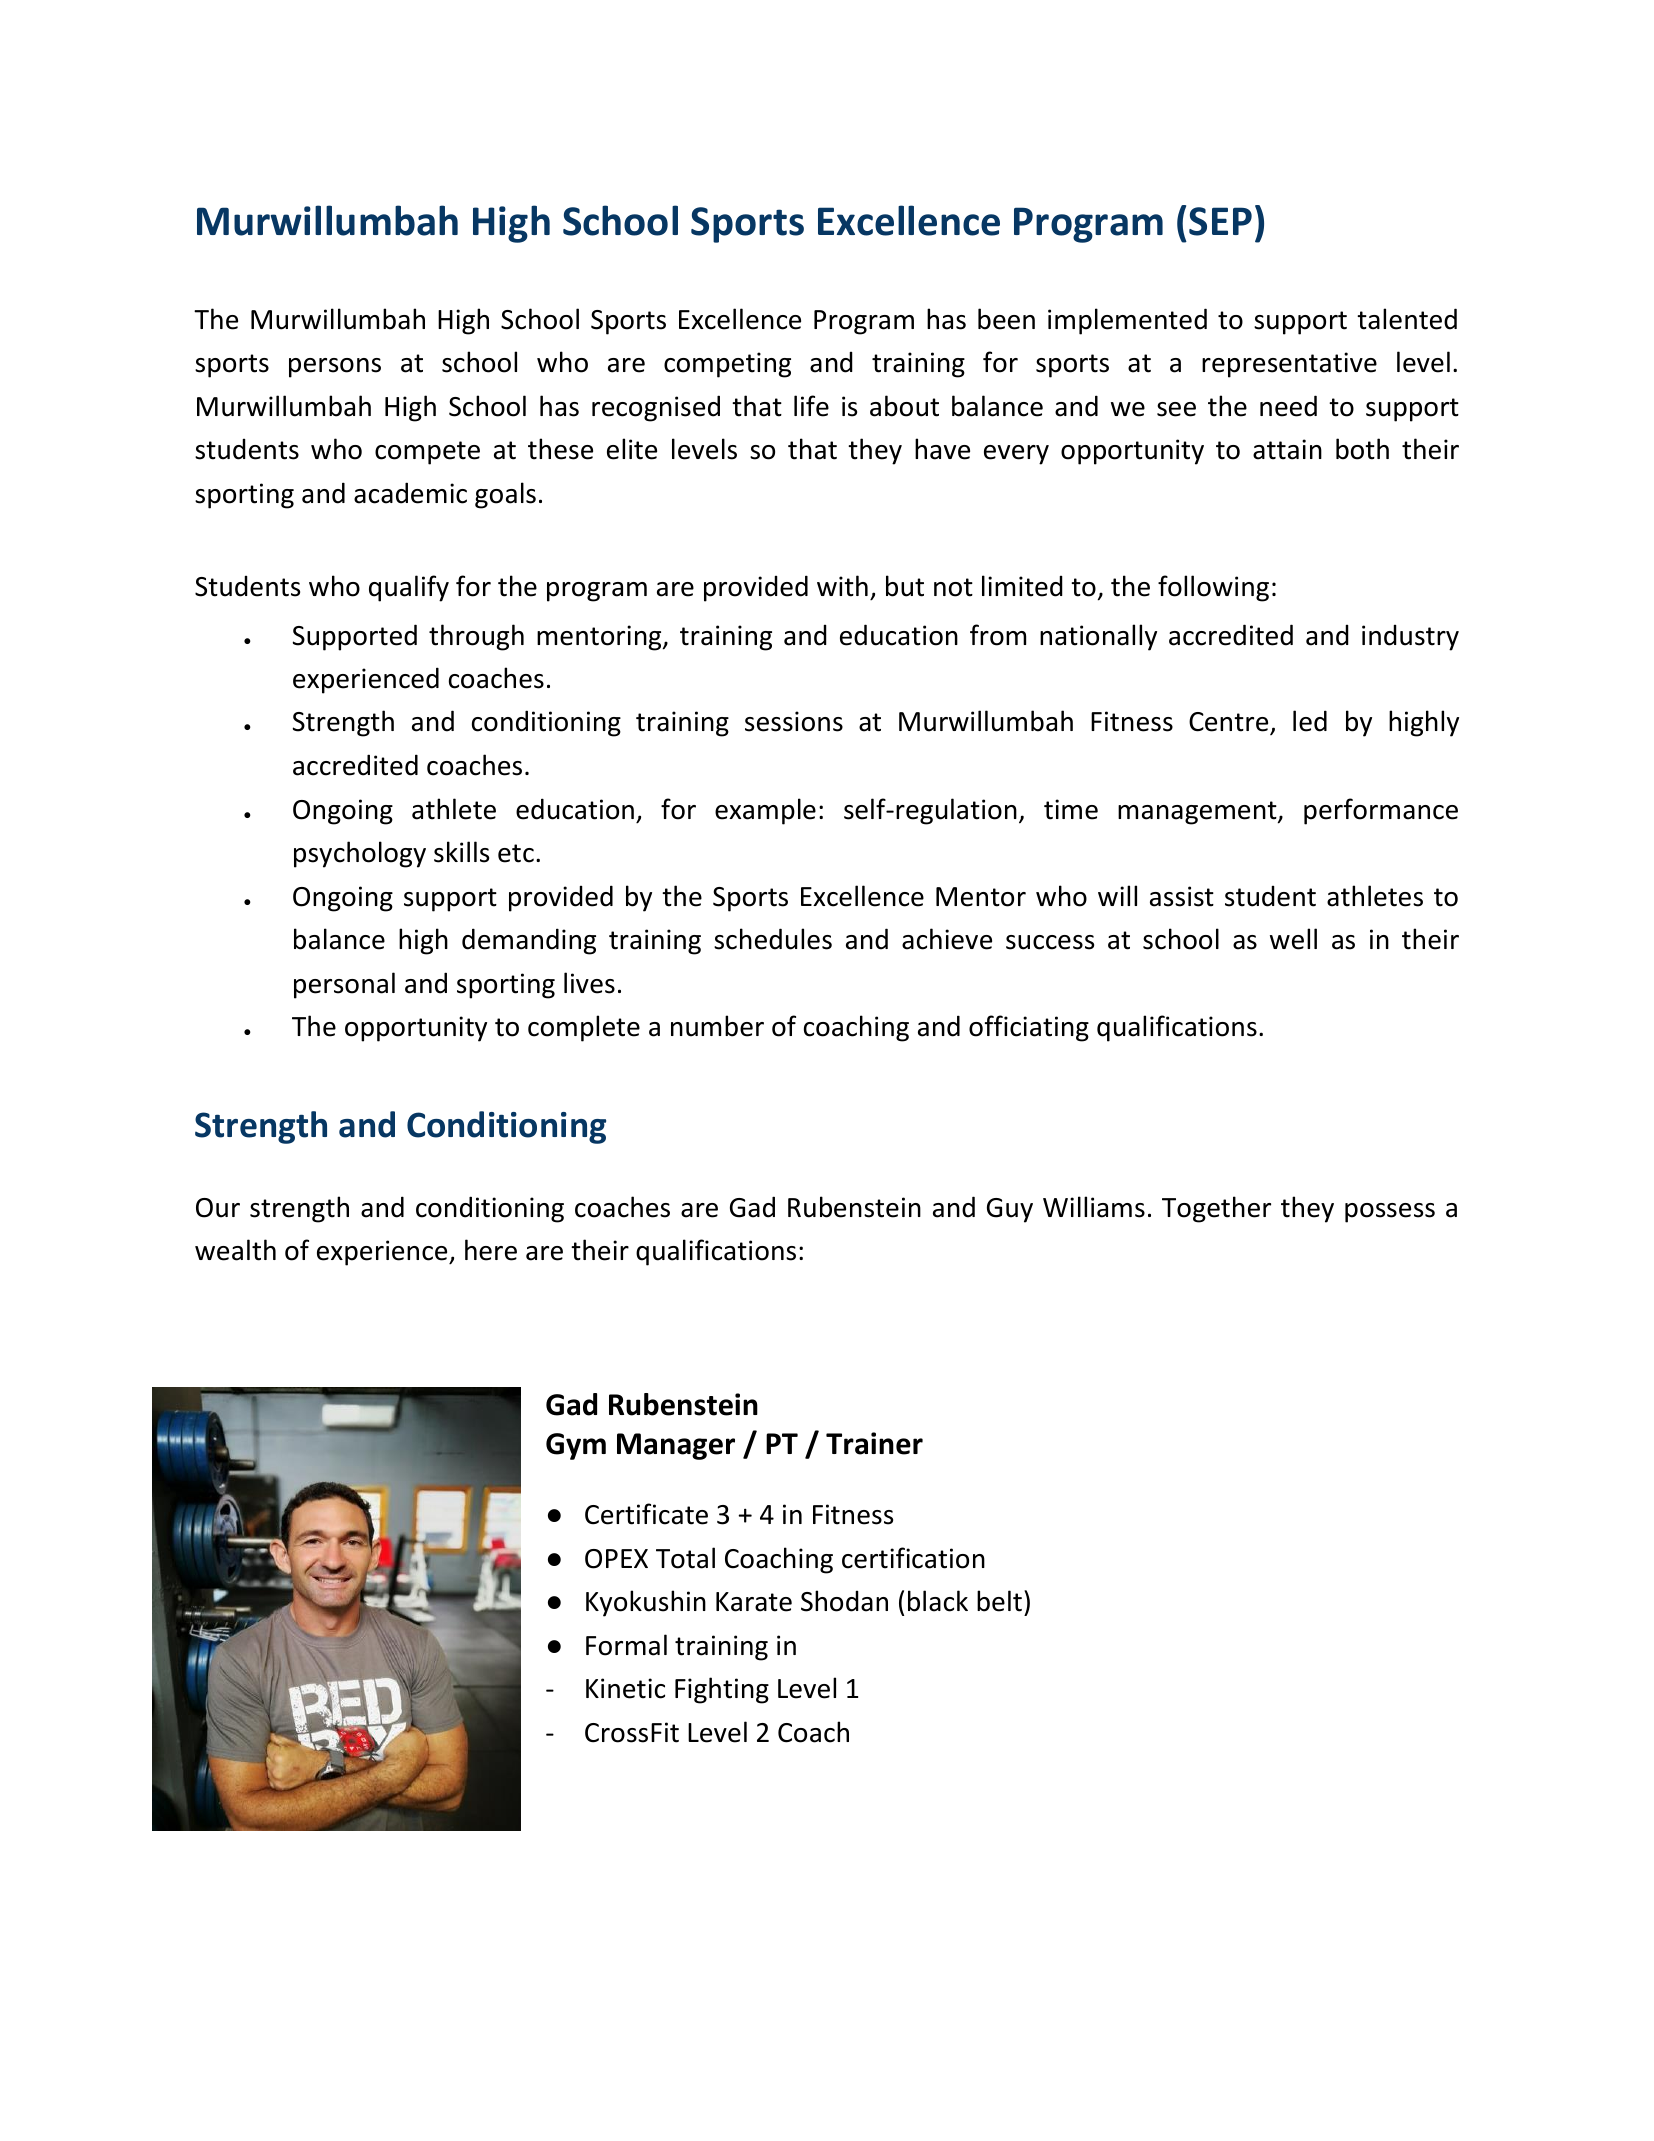 The image size is (1654, 2141). What do you see at coordinates (842, 586) in the image?
I see `with` at bounding box center [842, 586].
